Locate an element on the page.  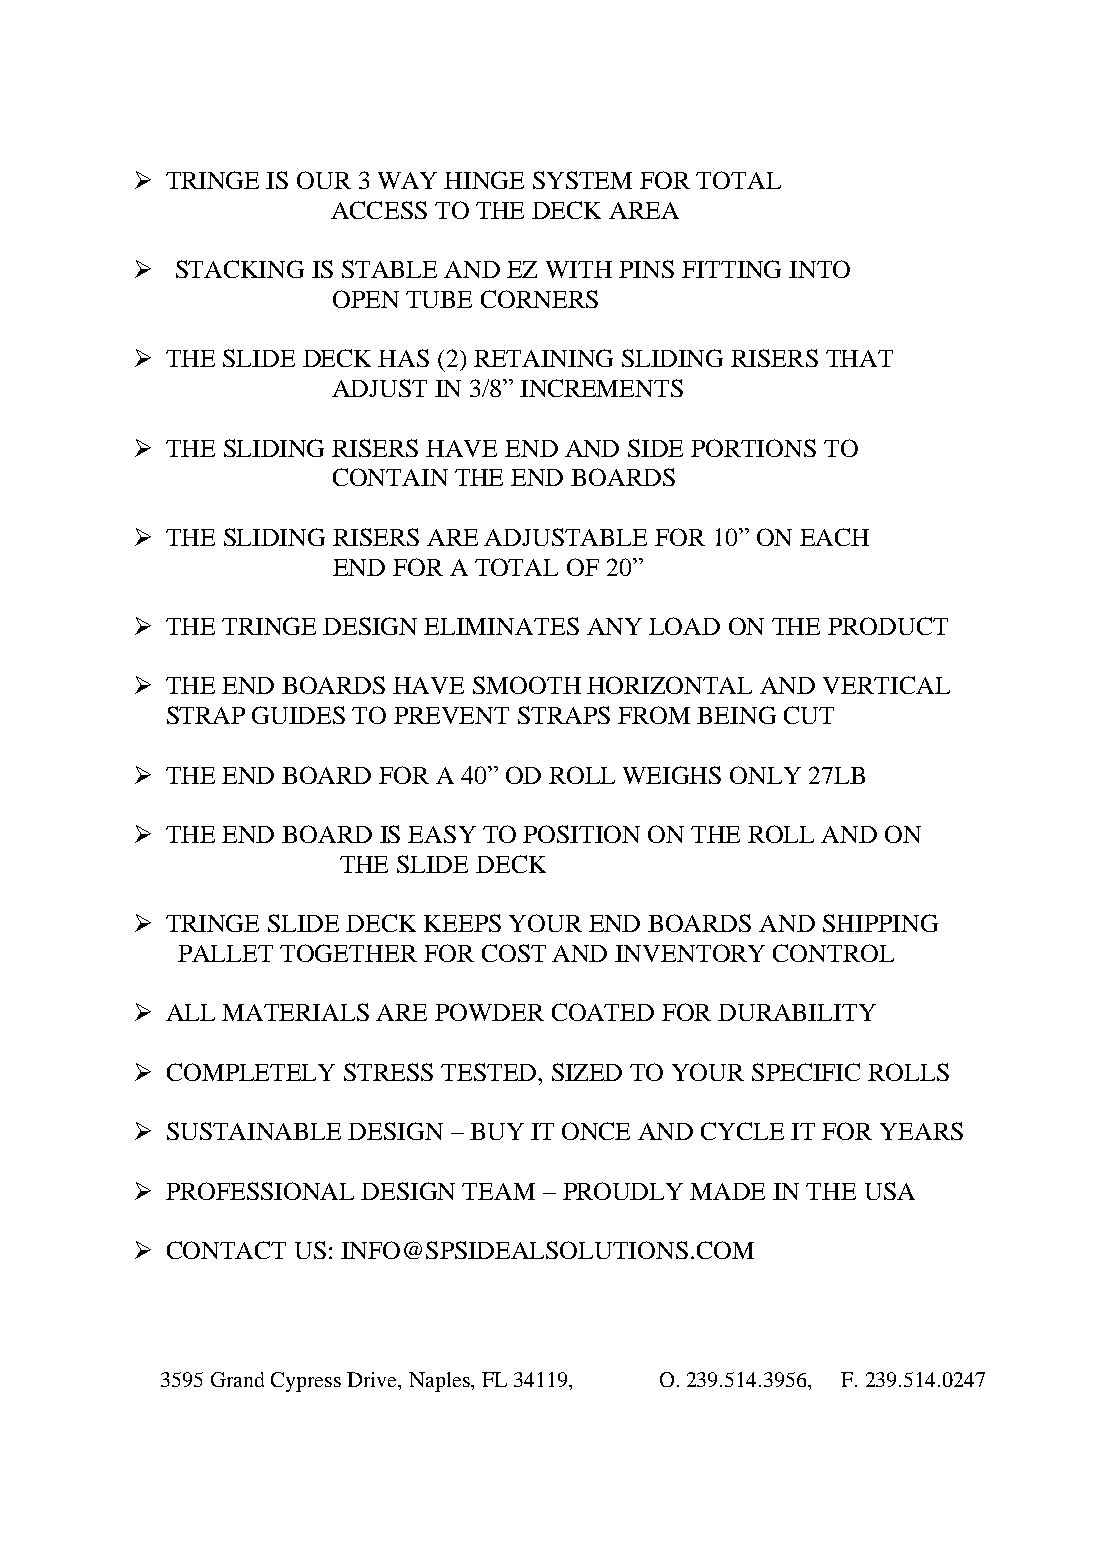
SYSTEM is located at coordinates (582, 180).
